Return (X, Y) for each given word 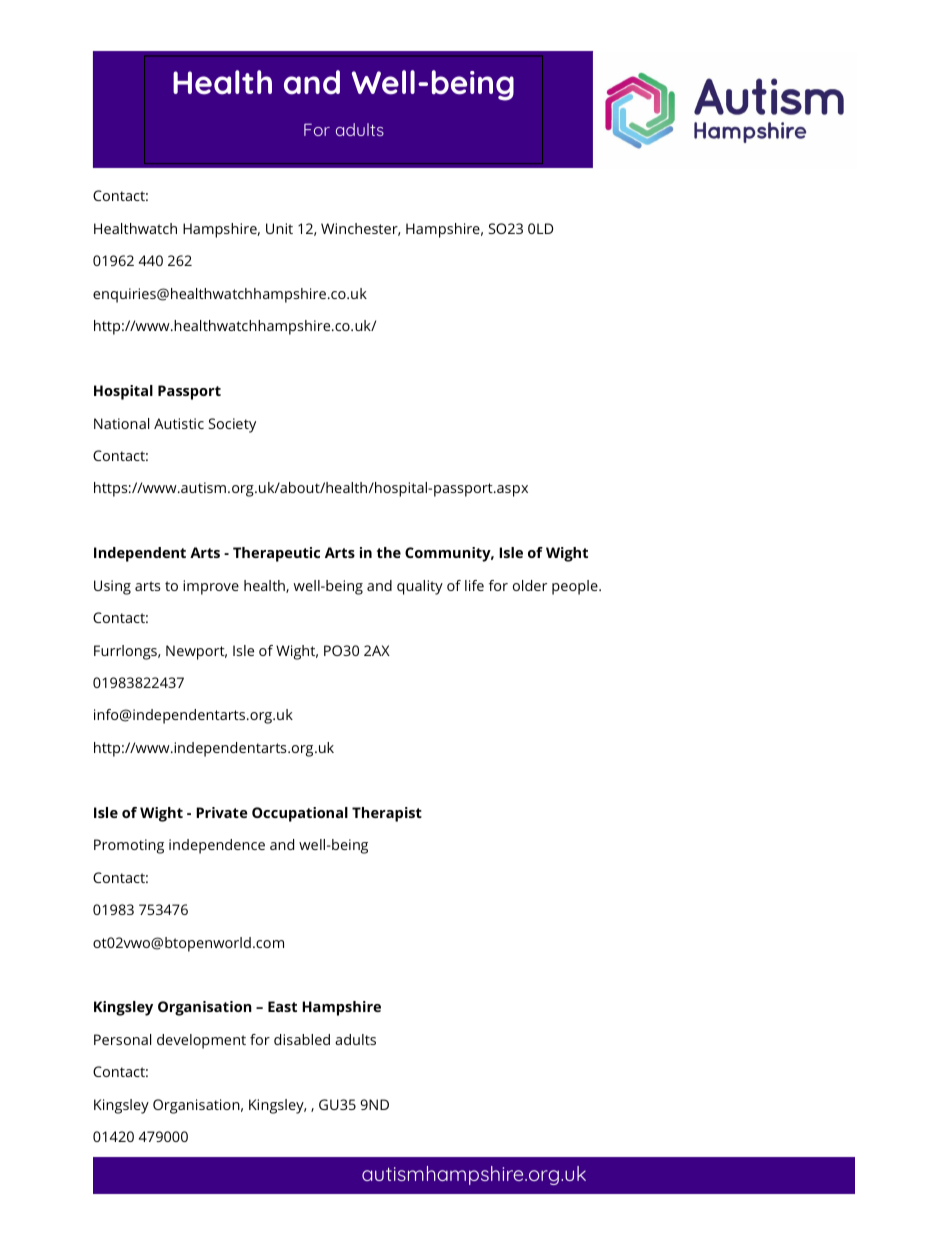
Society (232, 425)
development (201, 1041)
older (530, 585)
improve (211, 587)
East (282, 1006)
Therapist (387, 814)
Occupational (300, 814)
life (474, 585)
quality (420, 587)
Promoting (129, 846)
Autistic (179, 423)
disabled (302, 1039)
